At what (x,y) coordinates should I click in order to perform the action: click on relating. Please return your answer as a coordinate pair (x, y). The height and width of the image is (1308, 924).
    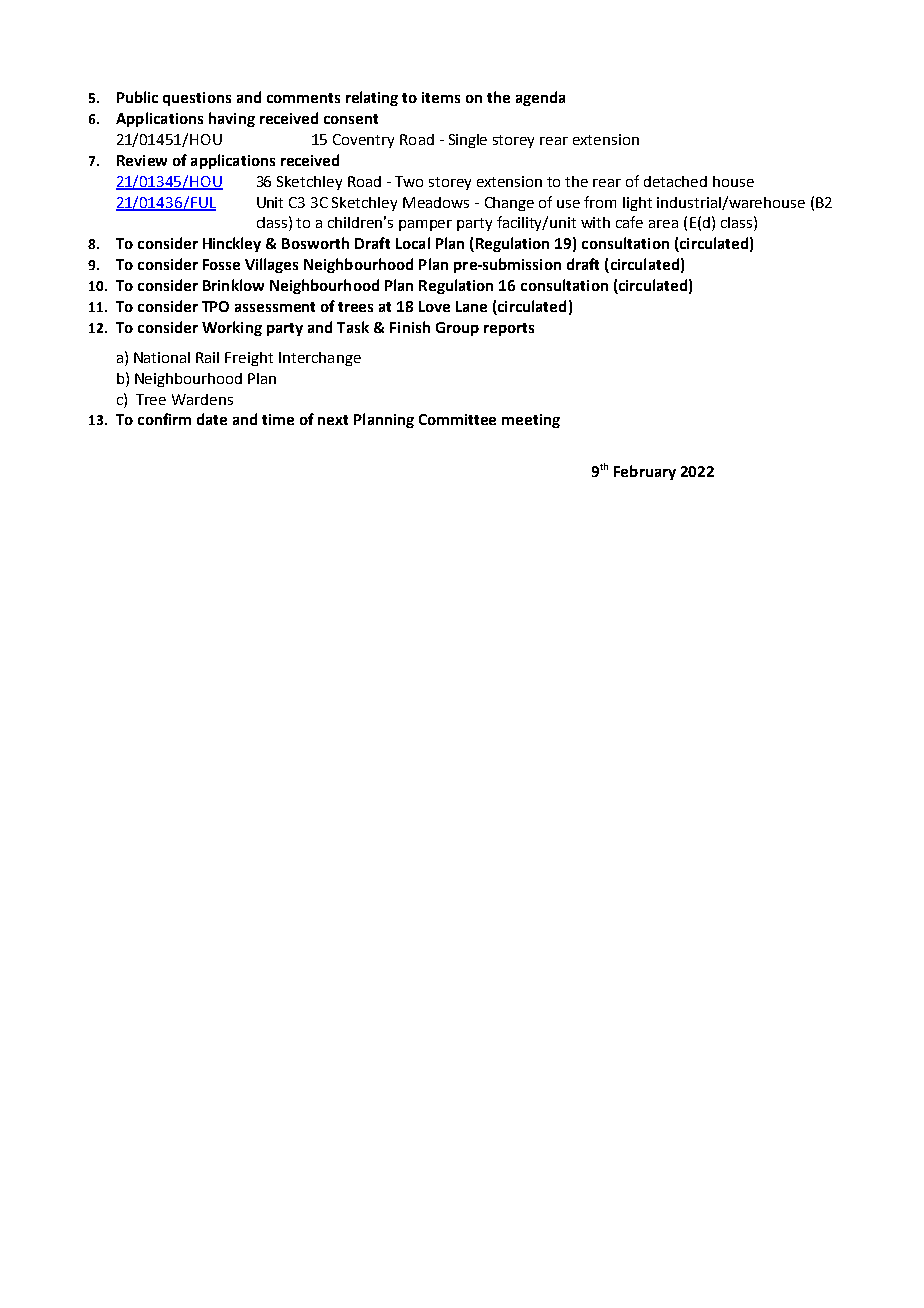
    Looking at the image, I should click on (372, 98).
